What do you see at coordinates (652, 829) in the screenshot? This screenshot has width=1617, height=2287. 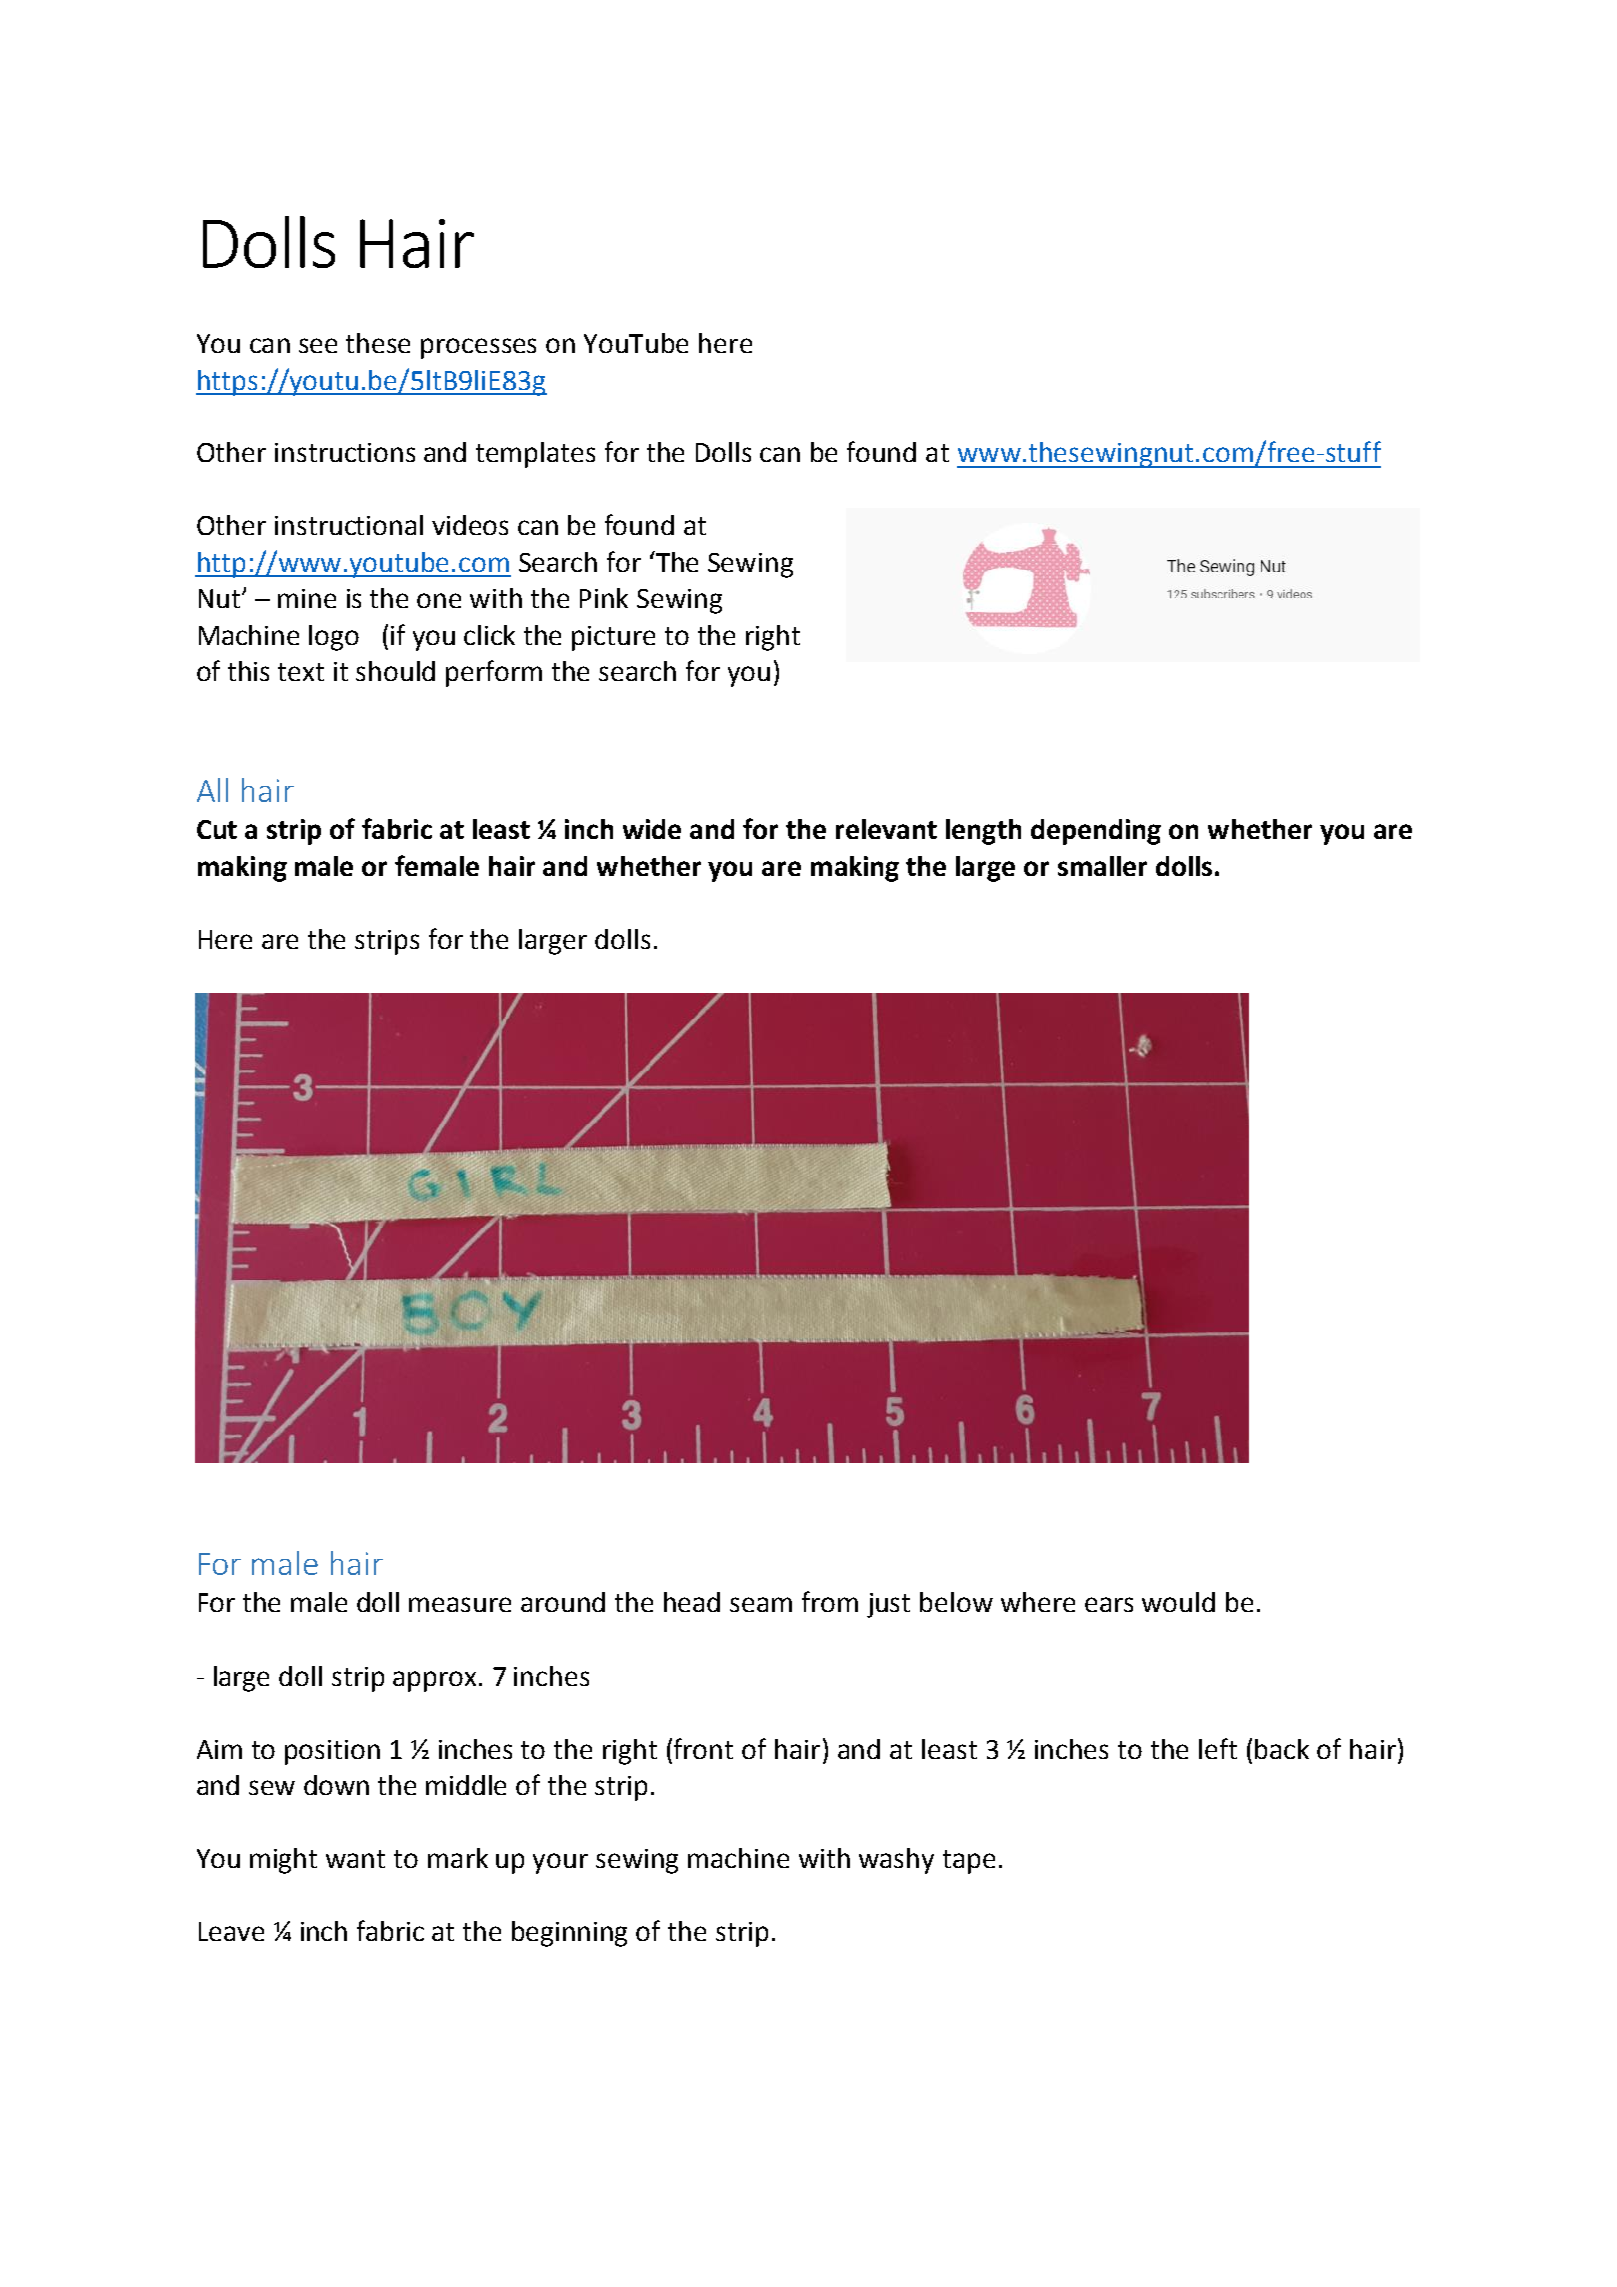 I see `wide` at bounding box center [652, 829].
